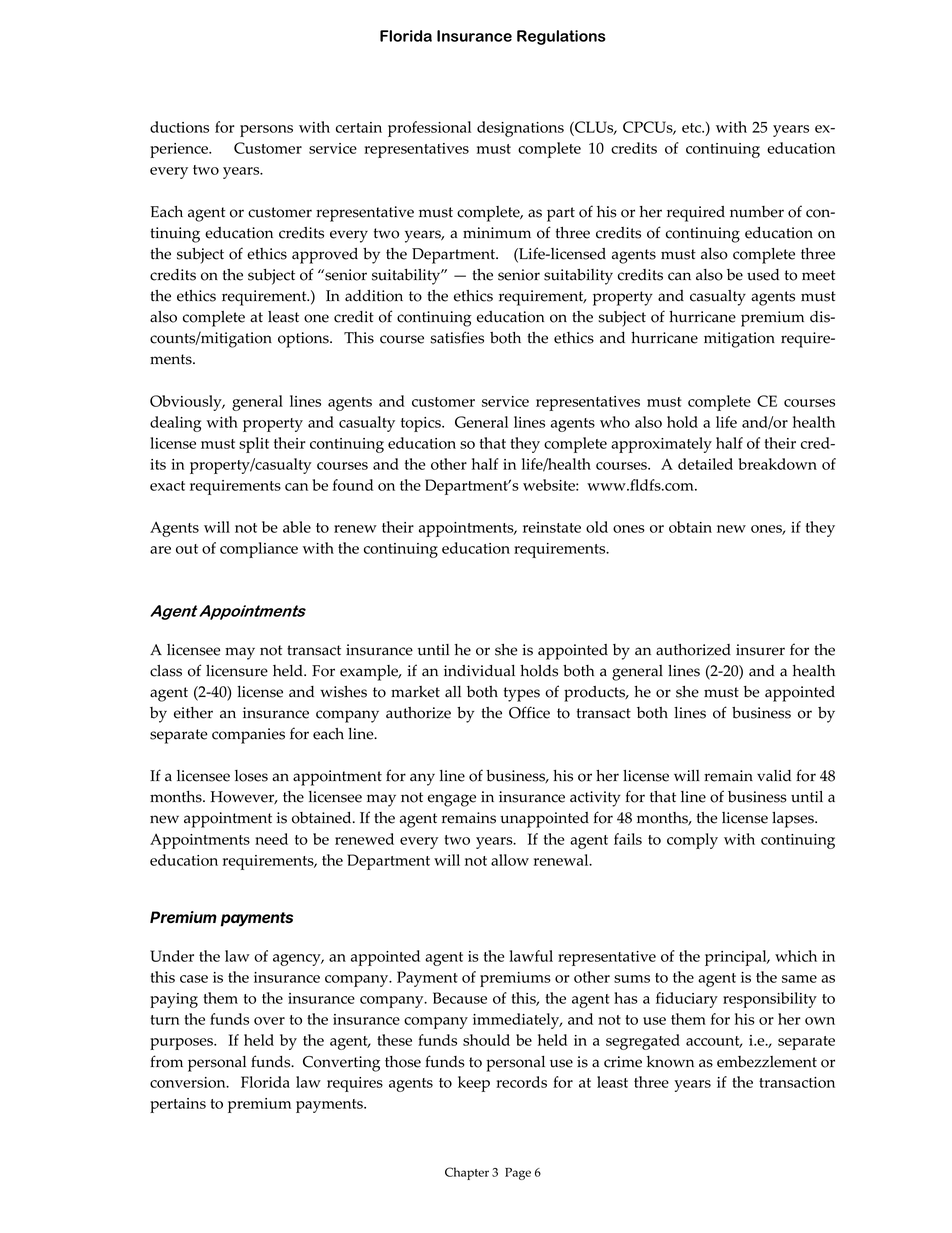 This page has width=952, height=1233. Describe the element at coordinates (693, 128) in the page. I see `etc` at that location.
